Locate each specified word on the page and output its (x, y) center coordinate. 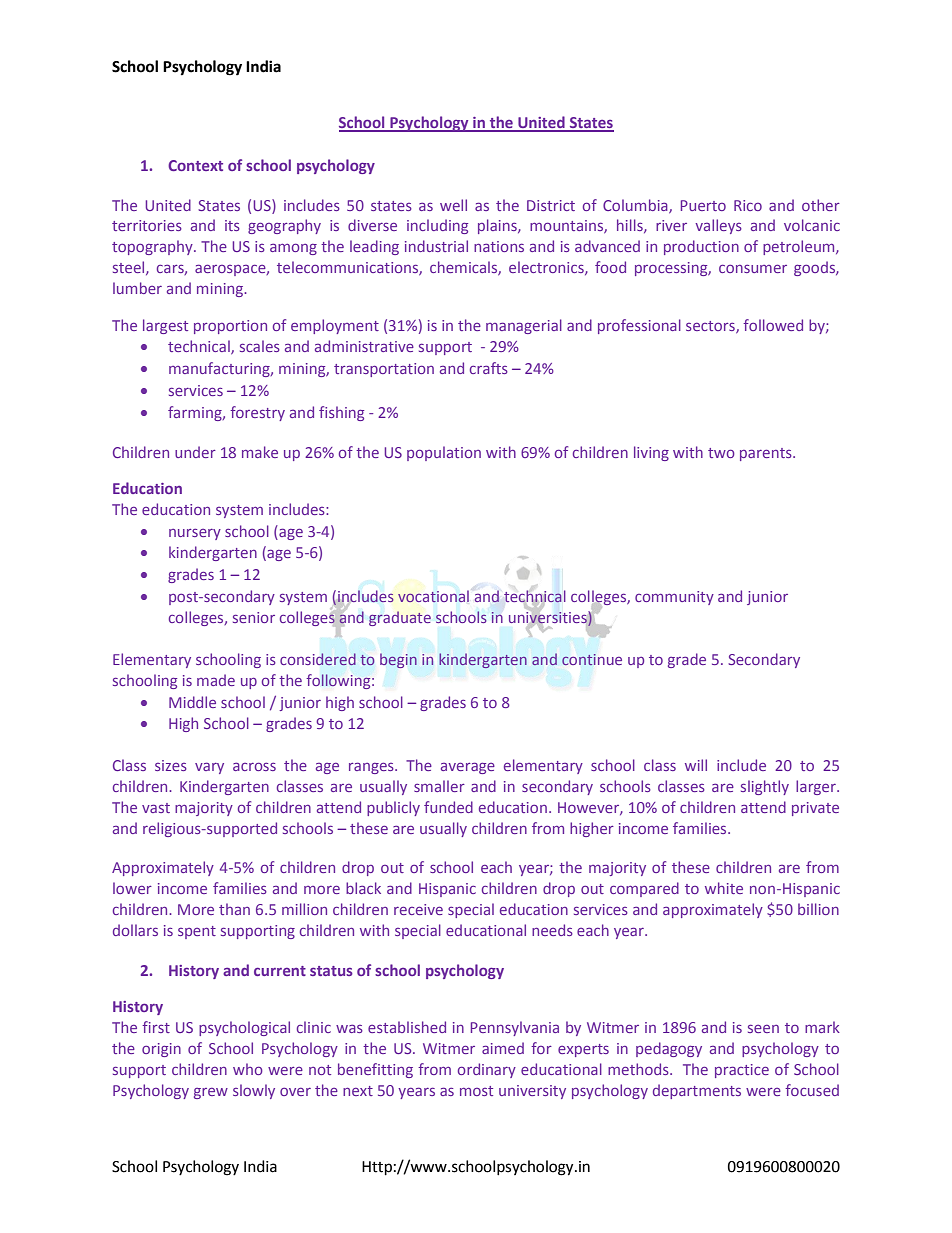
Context (195, 165)
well (453, 205)
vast (156, 808)
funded (448, 807)
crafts (489, 368)
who (248, 1069)
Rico (748, 205)
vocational (433, 596)
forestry (257, 413)
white (724, 888)
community (674, 598)
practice (742, 1071)
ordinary (487, 1070)
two (721, 453)
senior (254, 617)
